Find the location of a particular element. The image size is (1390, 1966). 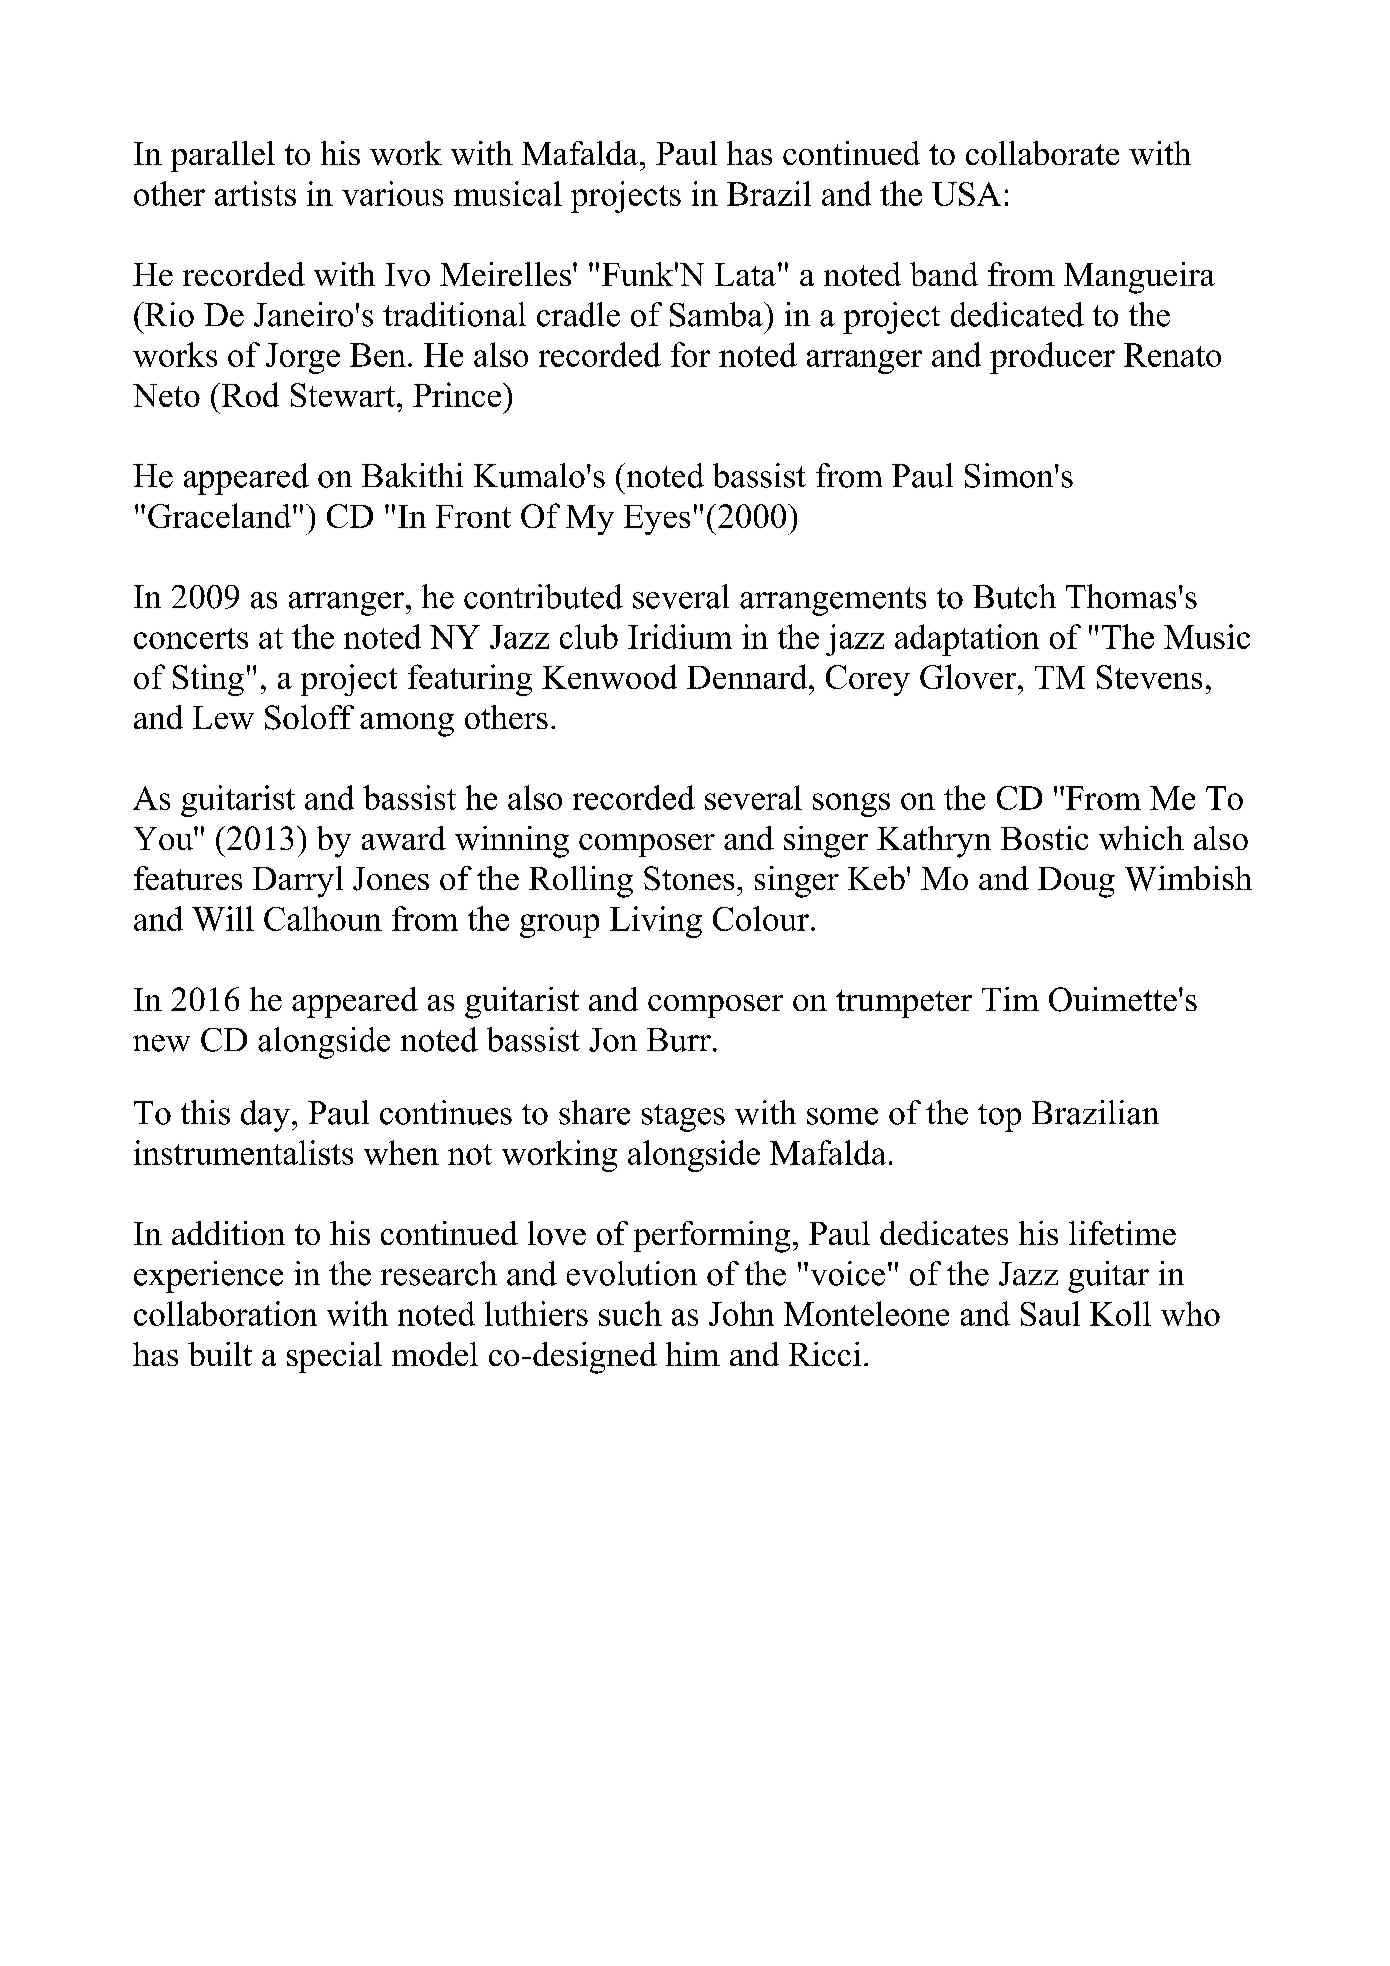

collaboration is located at coordinates (225, 1313).
